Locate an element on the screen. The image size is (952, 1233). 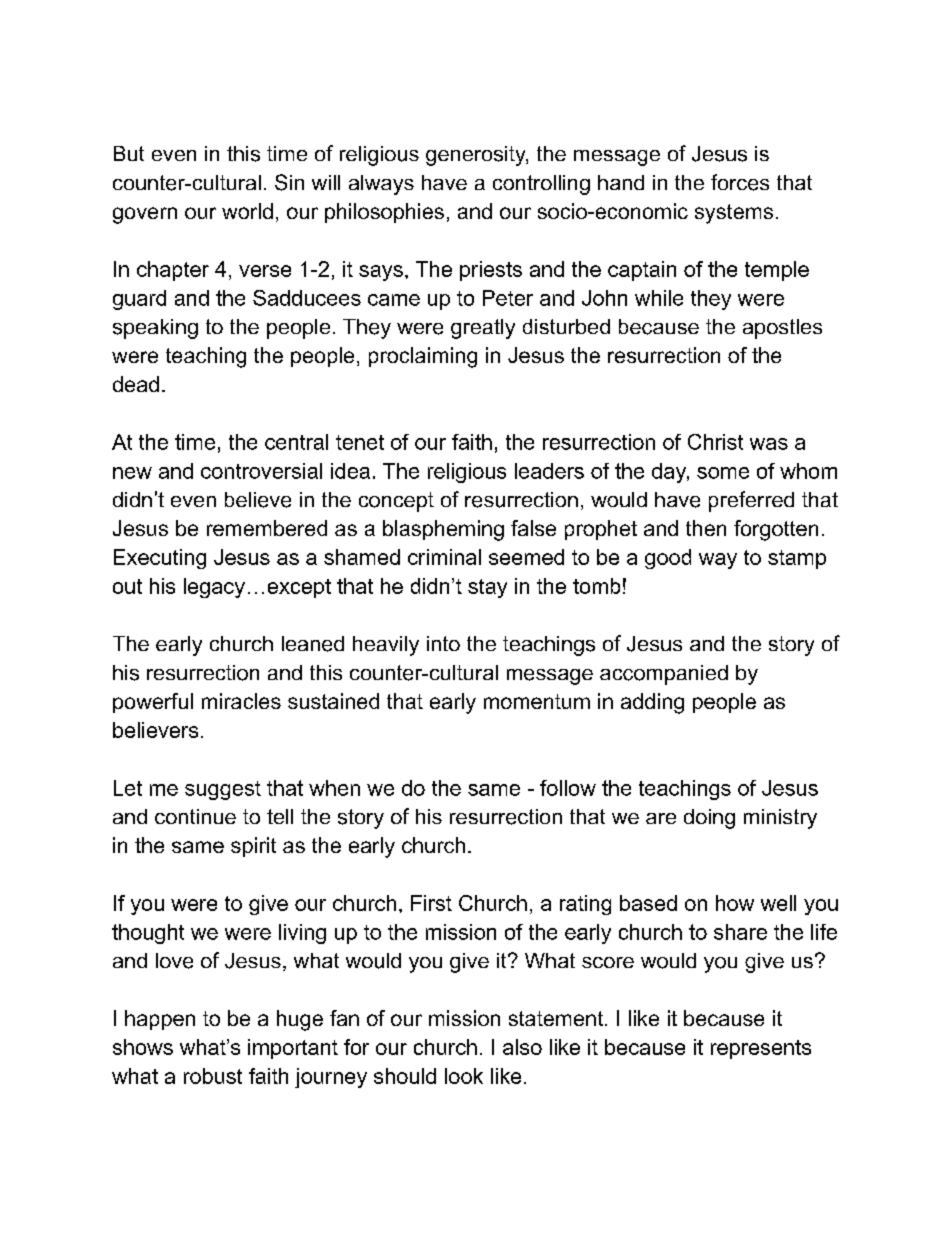
robust is located at coordinates (213, 1076).
